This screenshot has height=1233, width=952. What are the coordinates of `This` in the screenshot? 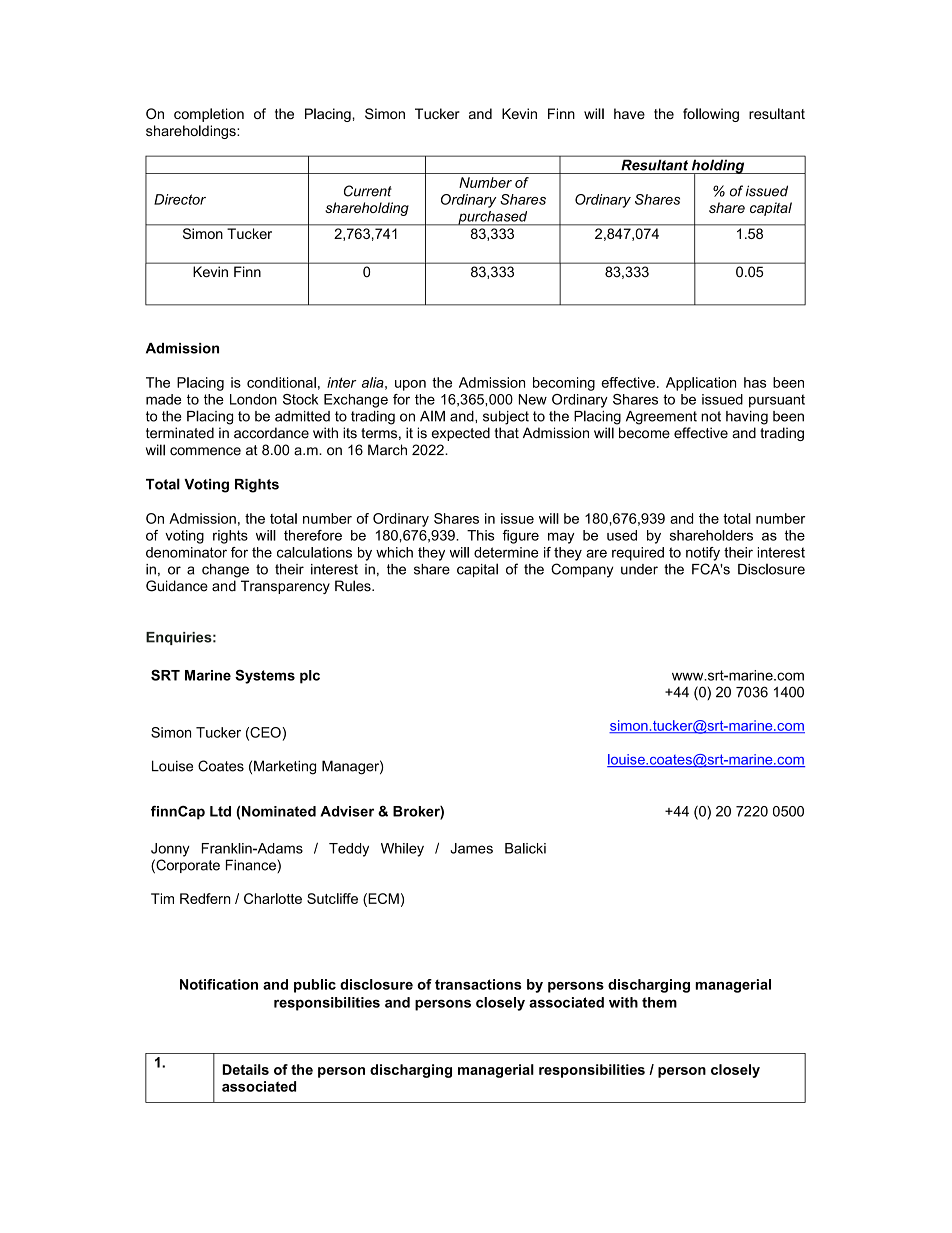 It's located at (481, 535).
